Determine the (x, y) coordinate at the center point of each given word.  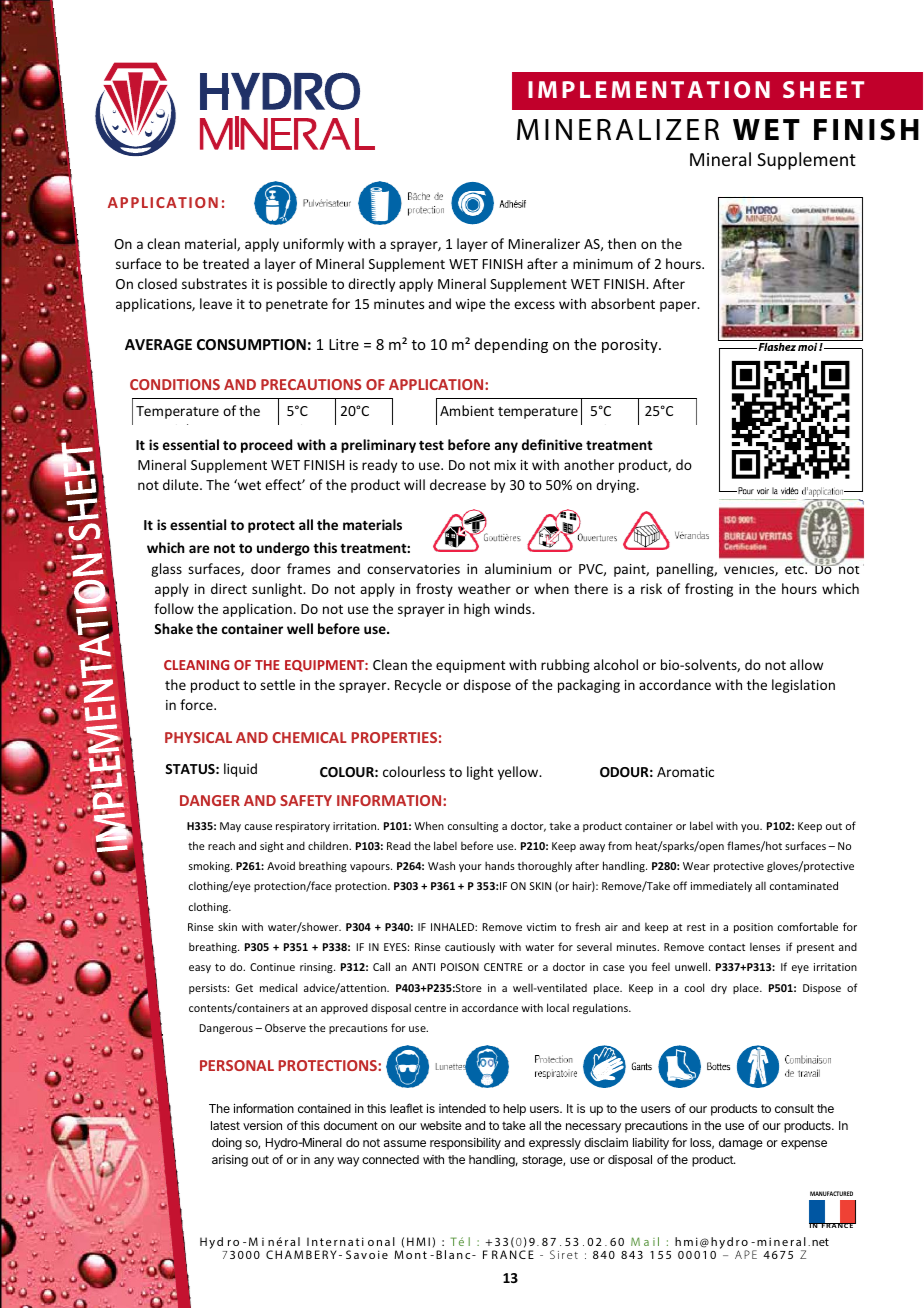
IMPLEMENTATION (649, 89)
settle (277, 684)
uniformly (313, 245)
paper (679, 306)
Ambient (467, 410)
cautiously (470, 947)
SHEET (823, 89)
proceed (266, 446)
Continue (272, 967)
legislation (803, 686)
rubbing (565, 666)
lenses (765, 946)
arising (230, 1161)
